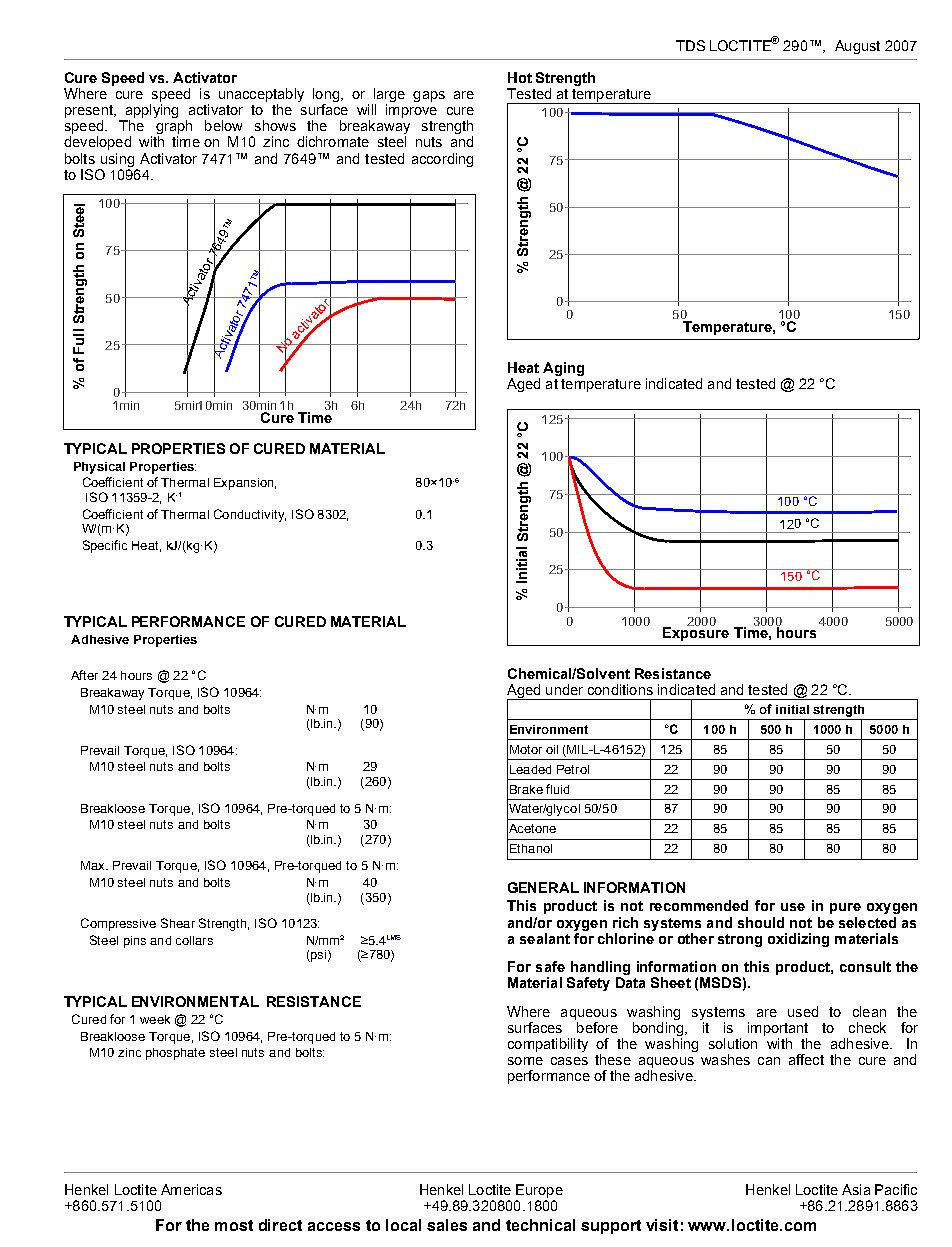  Describe the element at coordinates (539, 1191) in the document. I see `Europe` at that location.
